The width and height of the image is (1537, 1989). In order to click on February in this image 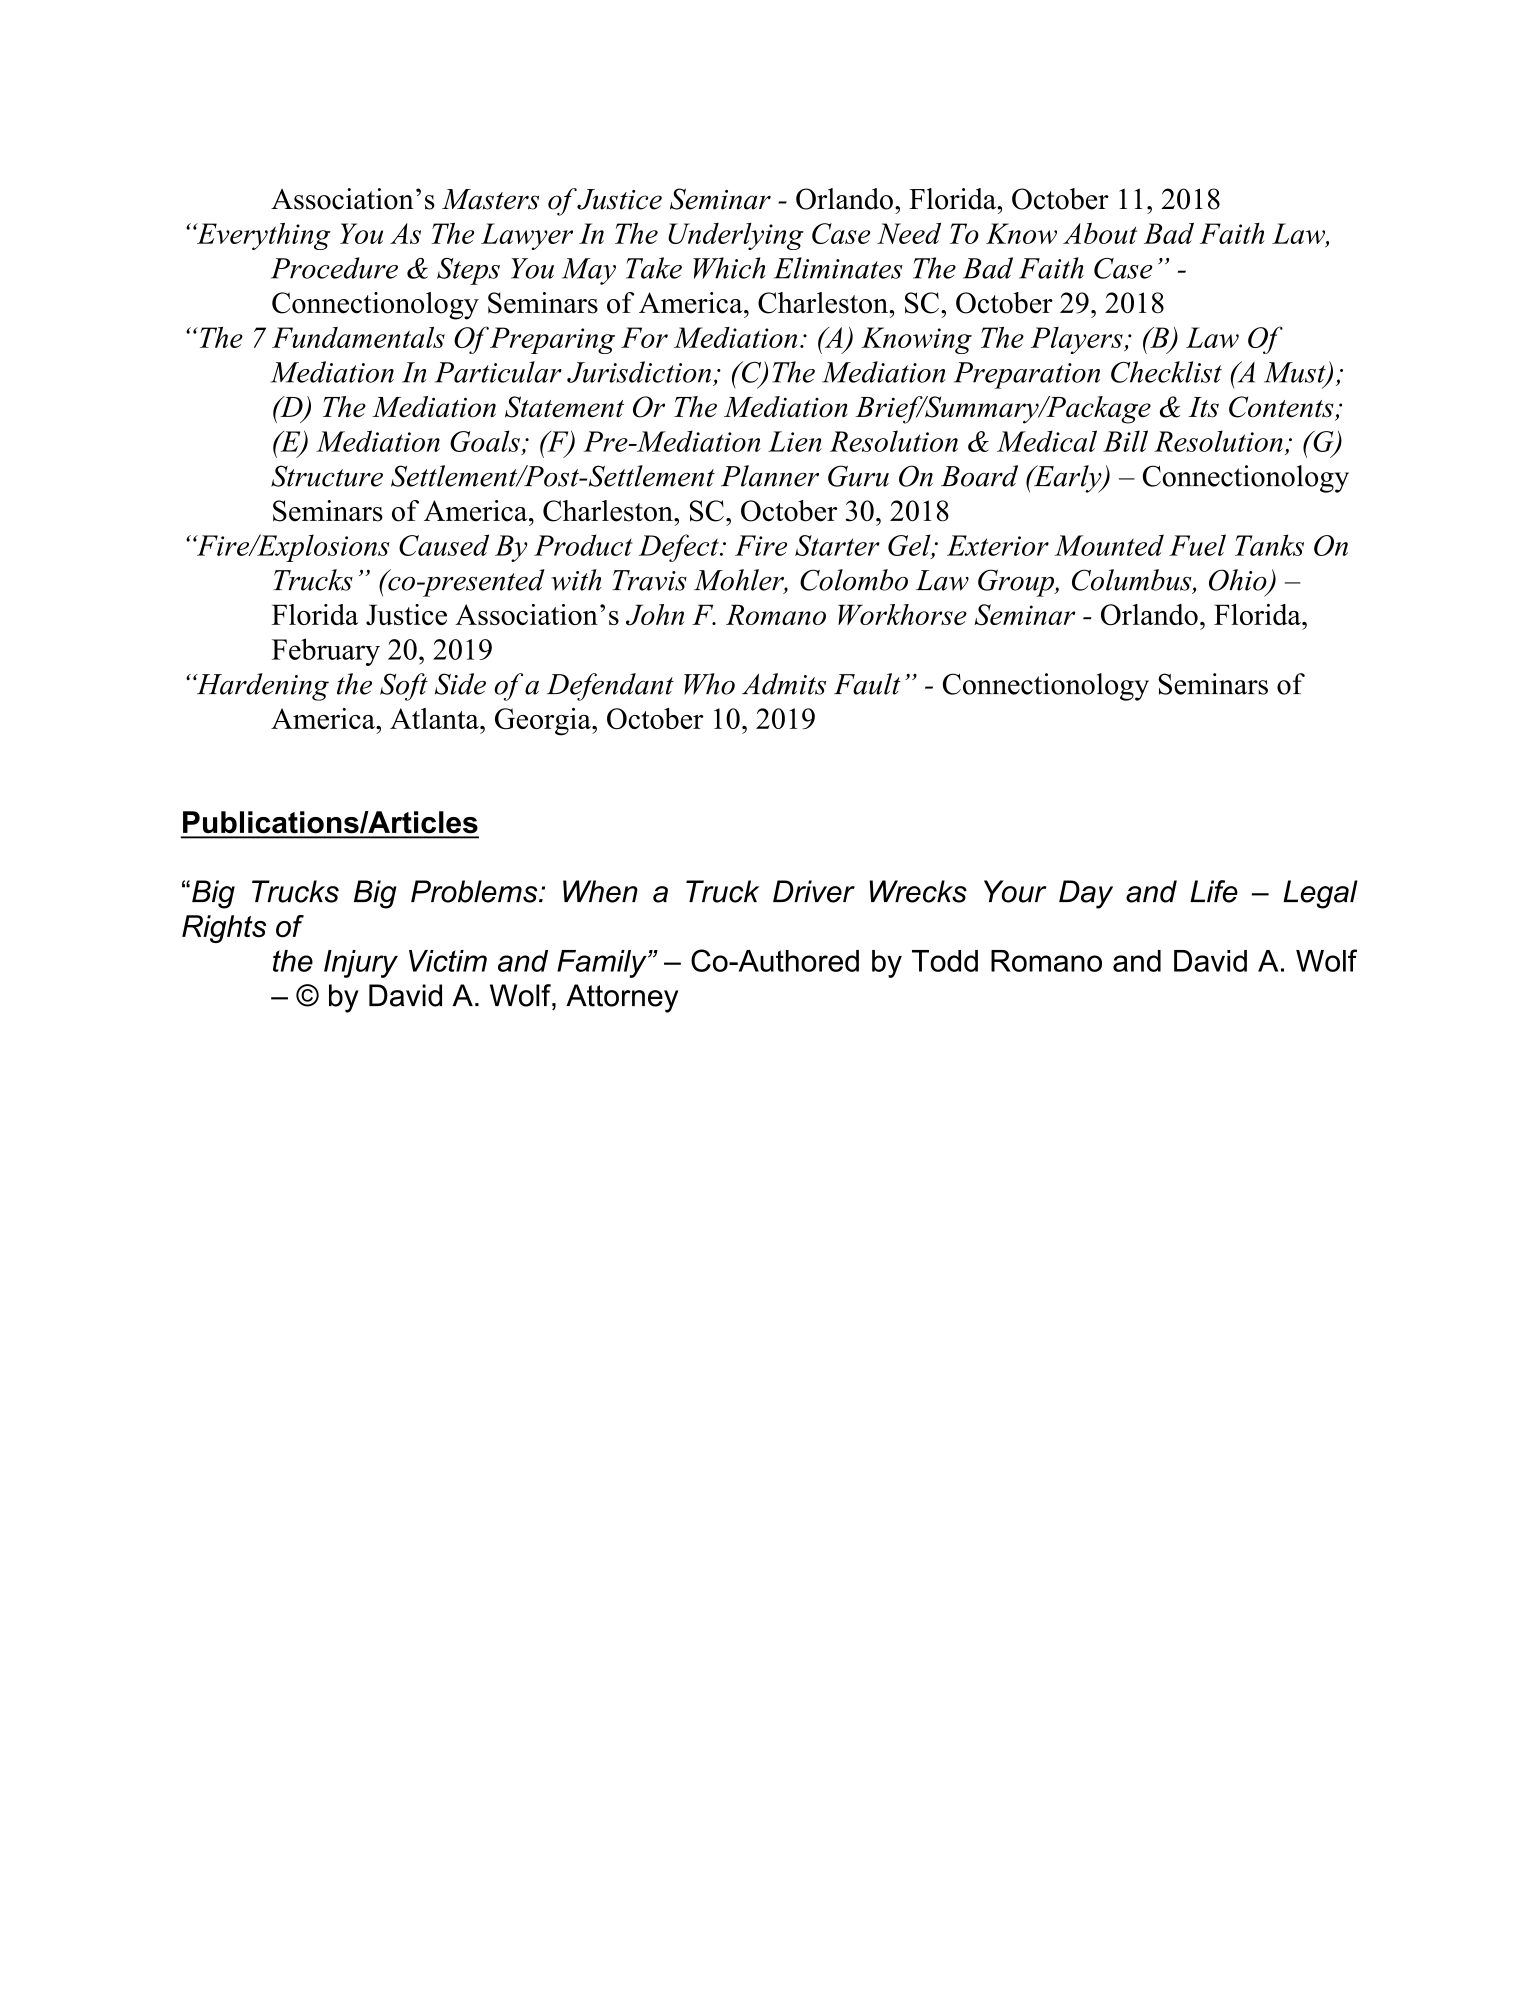, I will do `click(326, 652)`.
